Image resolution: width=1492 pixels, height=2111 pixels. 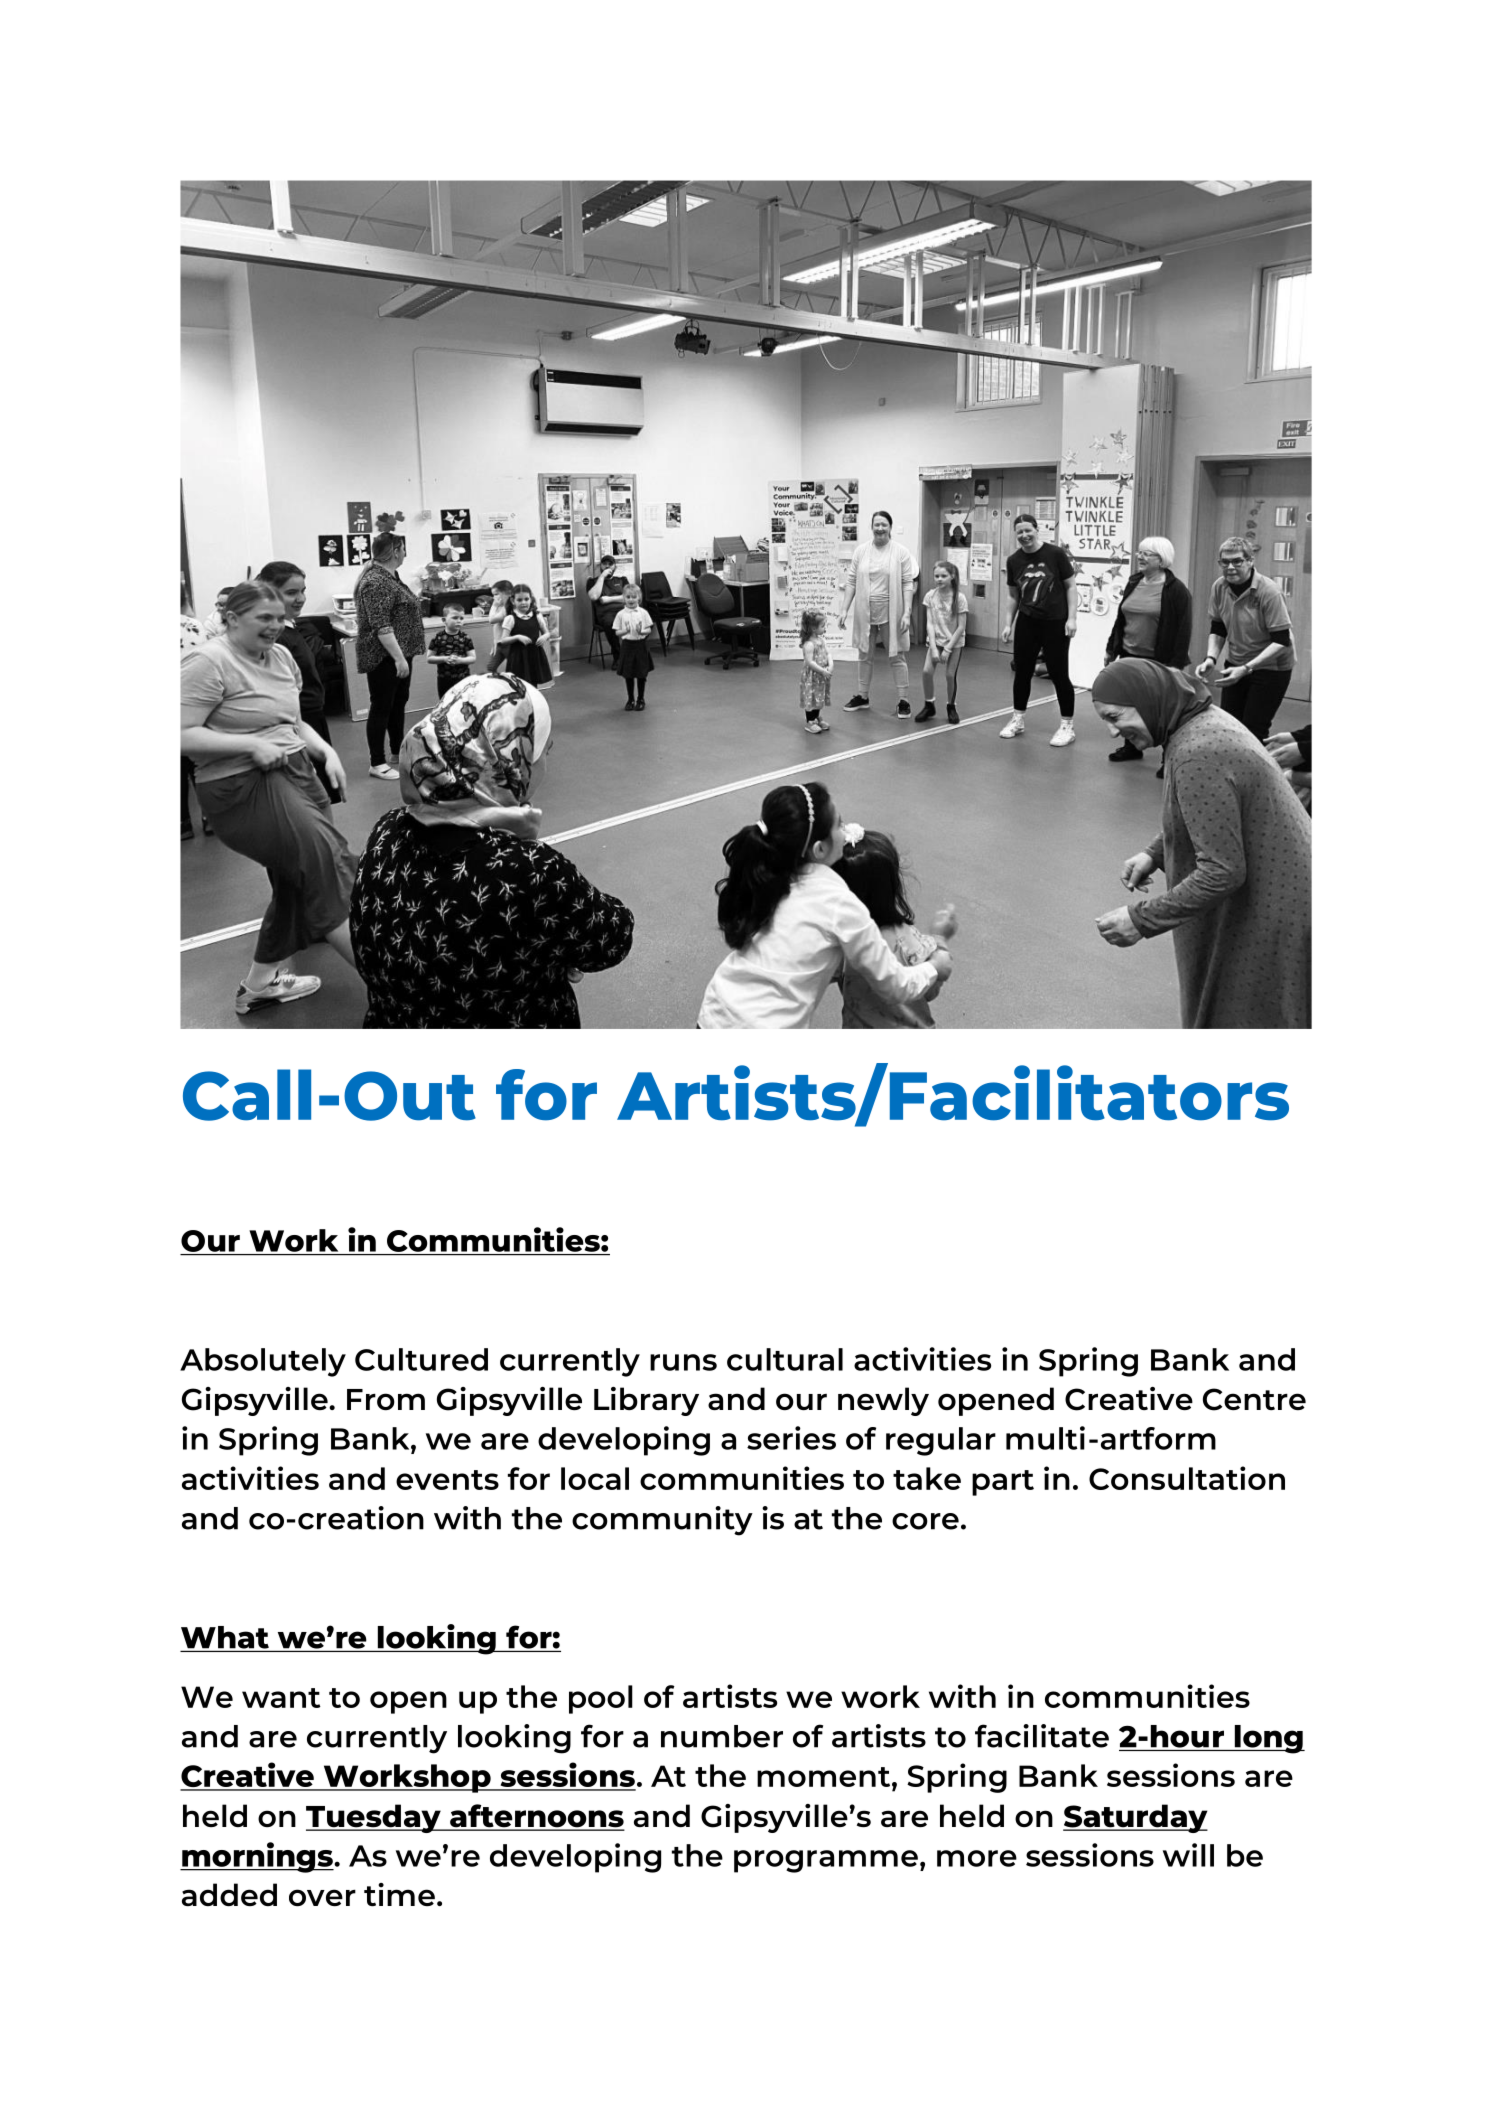 I want to click on programme, so click(x=826, y=1861).
